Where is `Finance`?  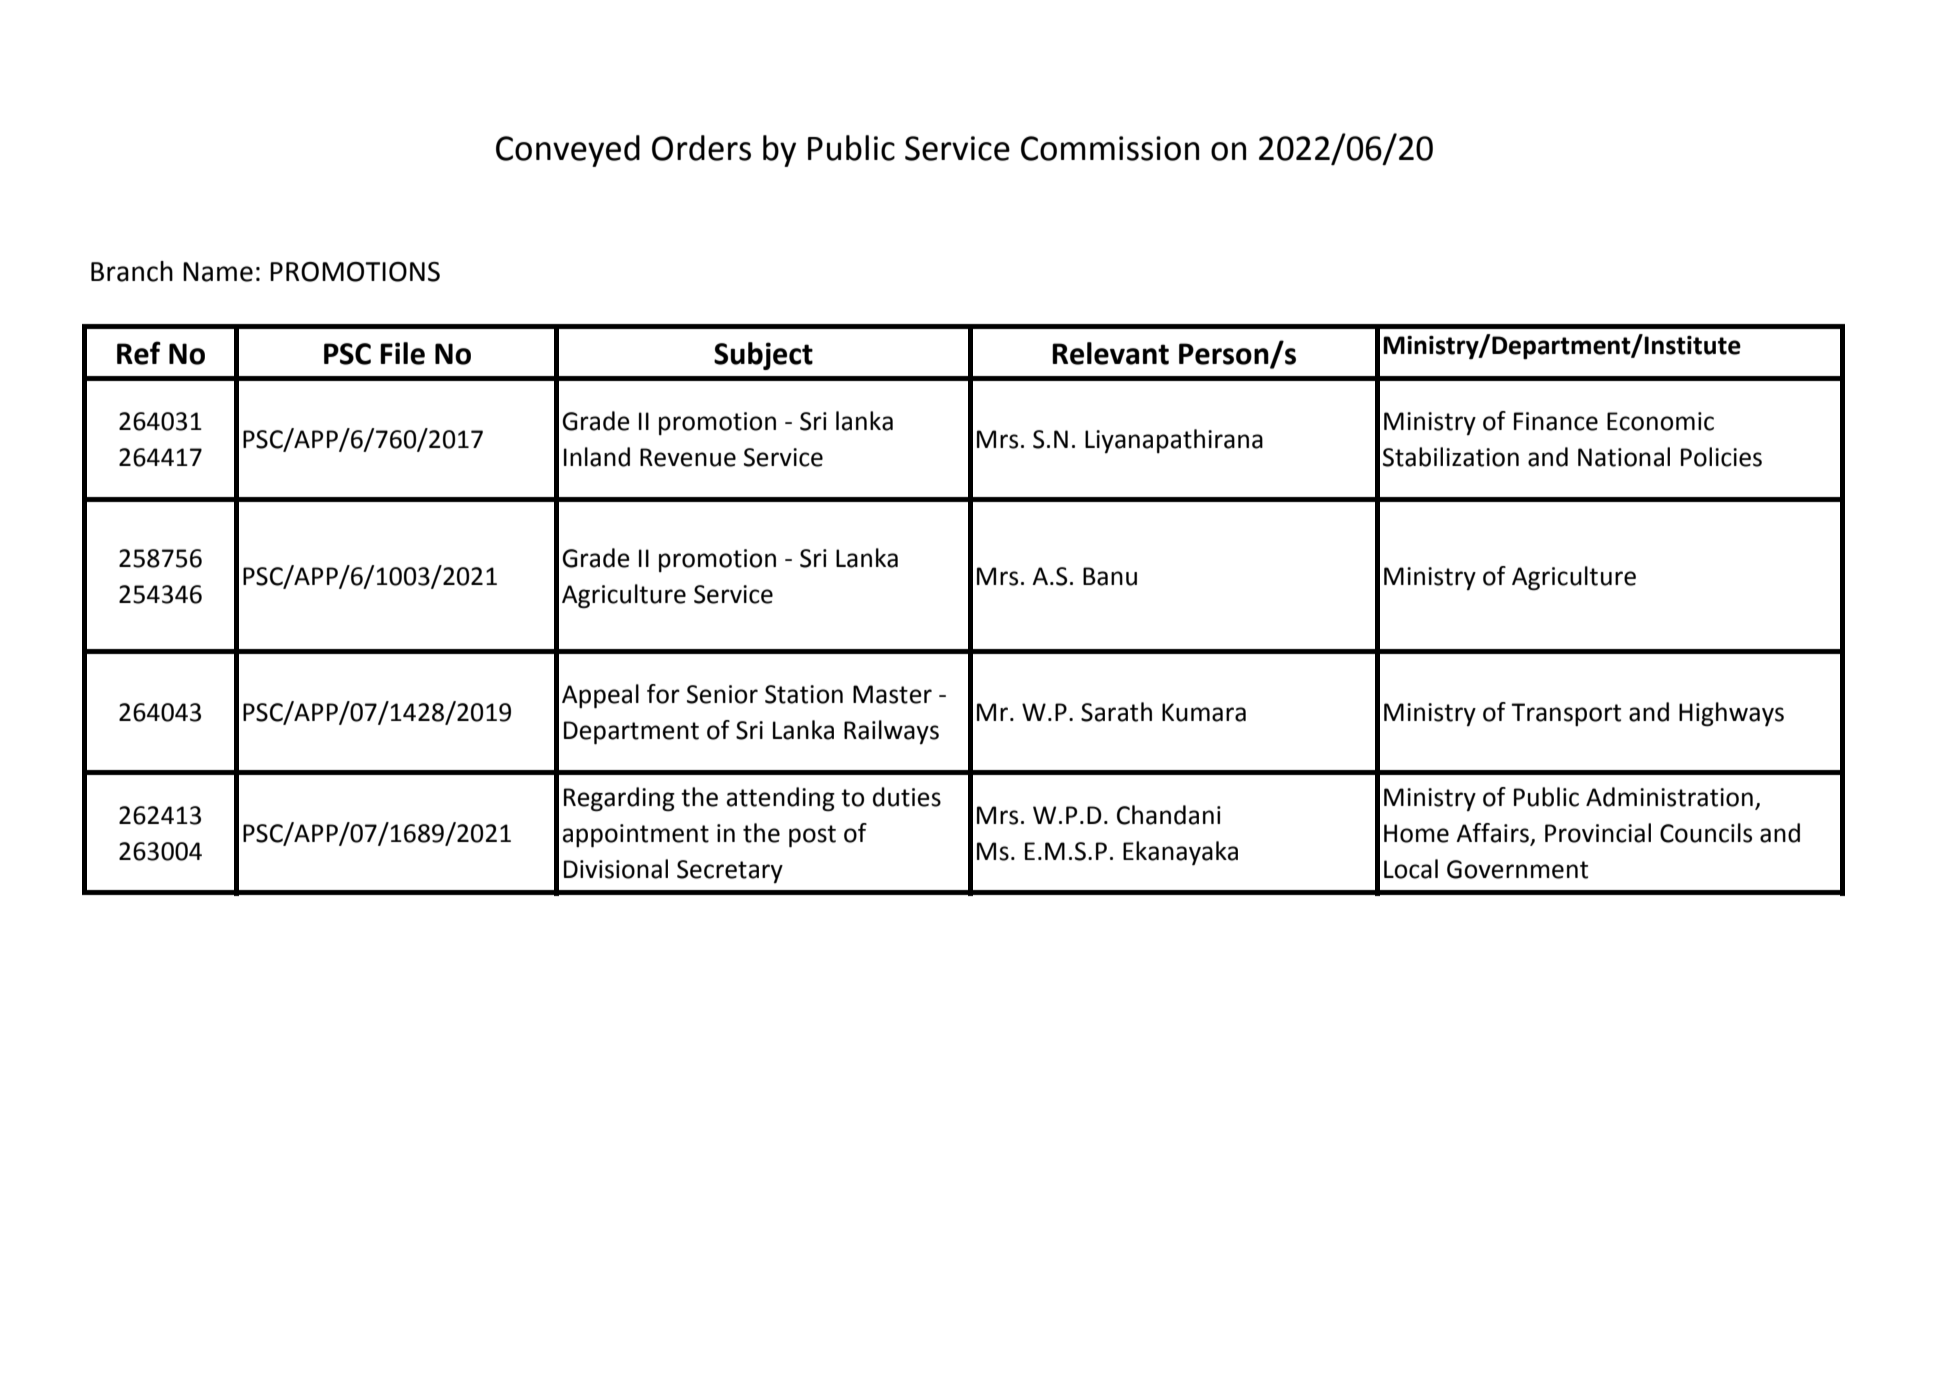 Finance is located at coordinates (1556, 421).
